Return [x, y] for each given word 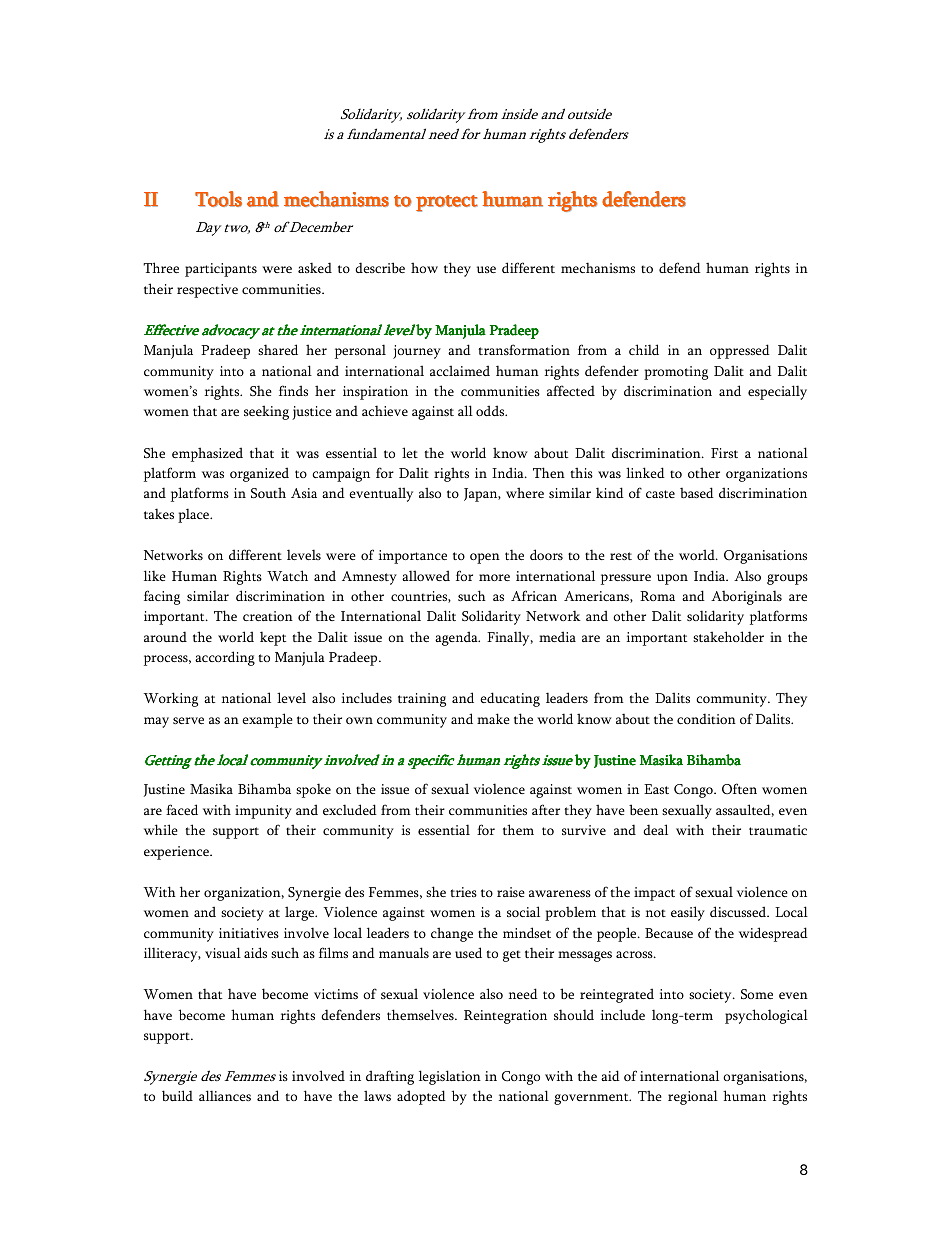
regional [693, 1097]
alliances [225, 1095]
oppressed [740, 351]
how [424, 267]
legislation [450, 1077]
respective [207, 291]
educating [510, 699]
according [225, 658]
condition [706, 718]
